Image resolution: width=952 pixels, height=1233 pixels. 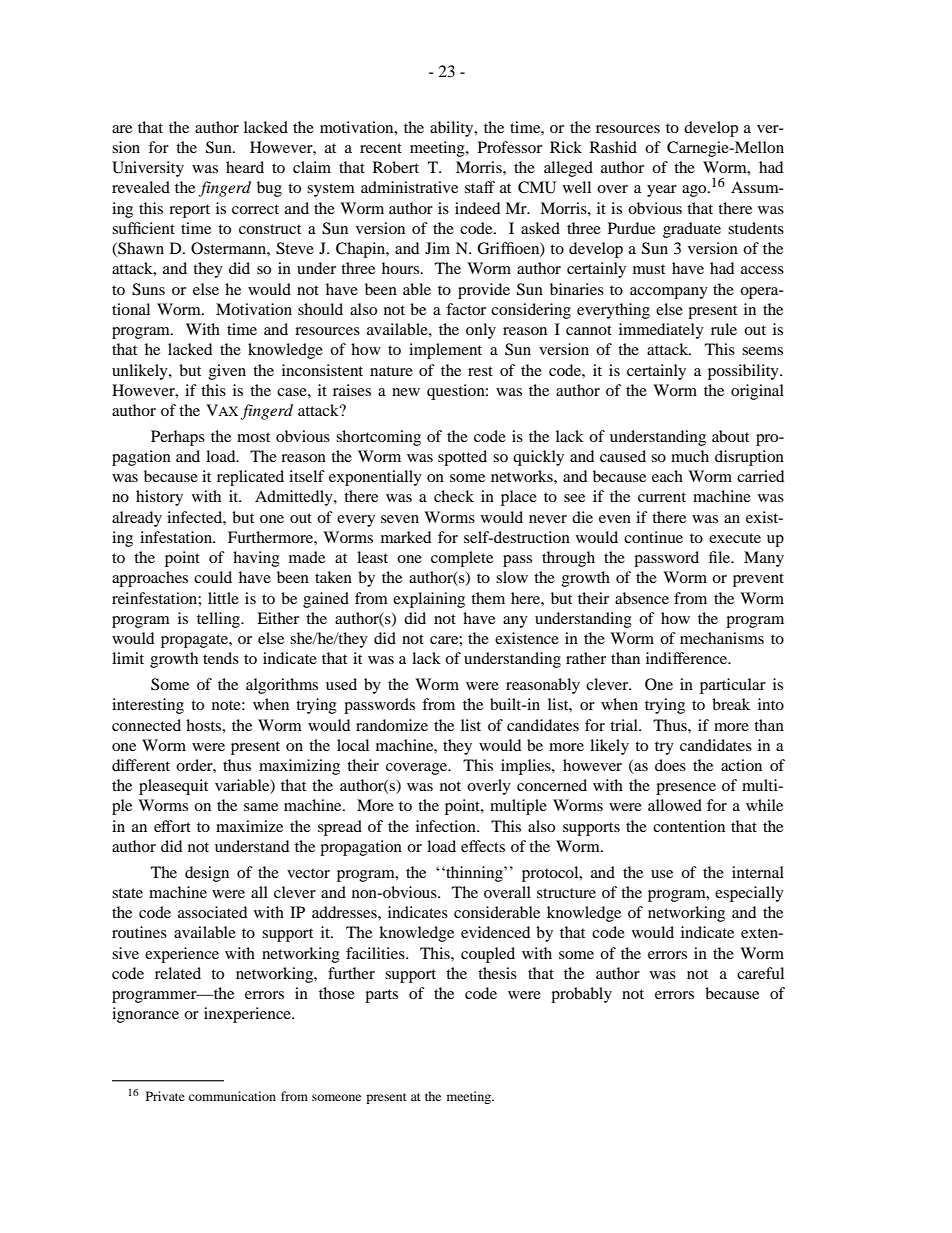 I want to click on parts, so click(x=381, y=996).
